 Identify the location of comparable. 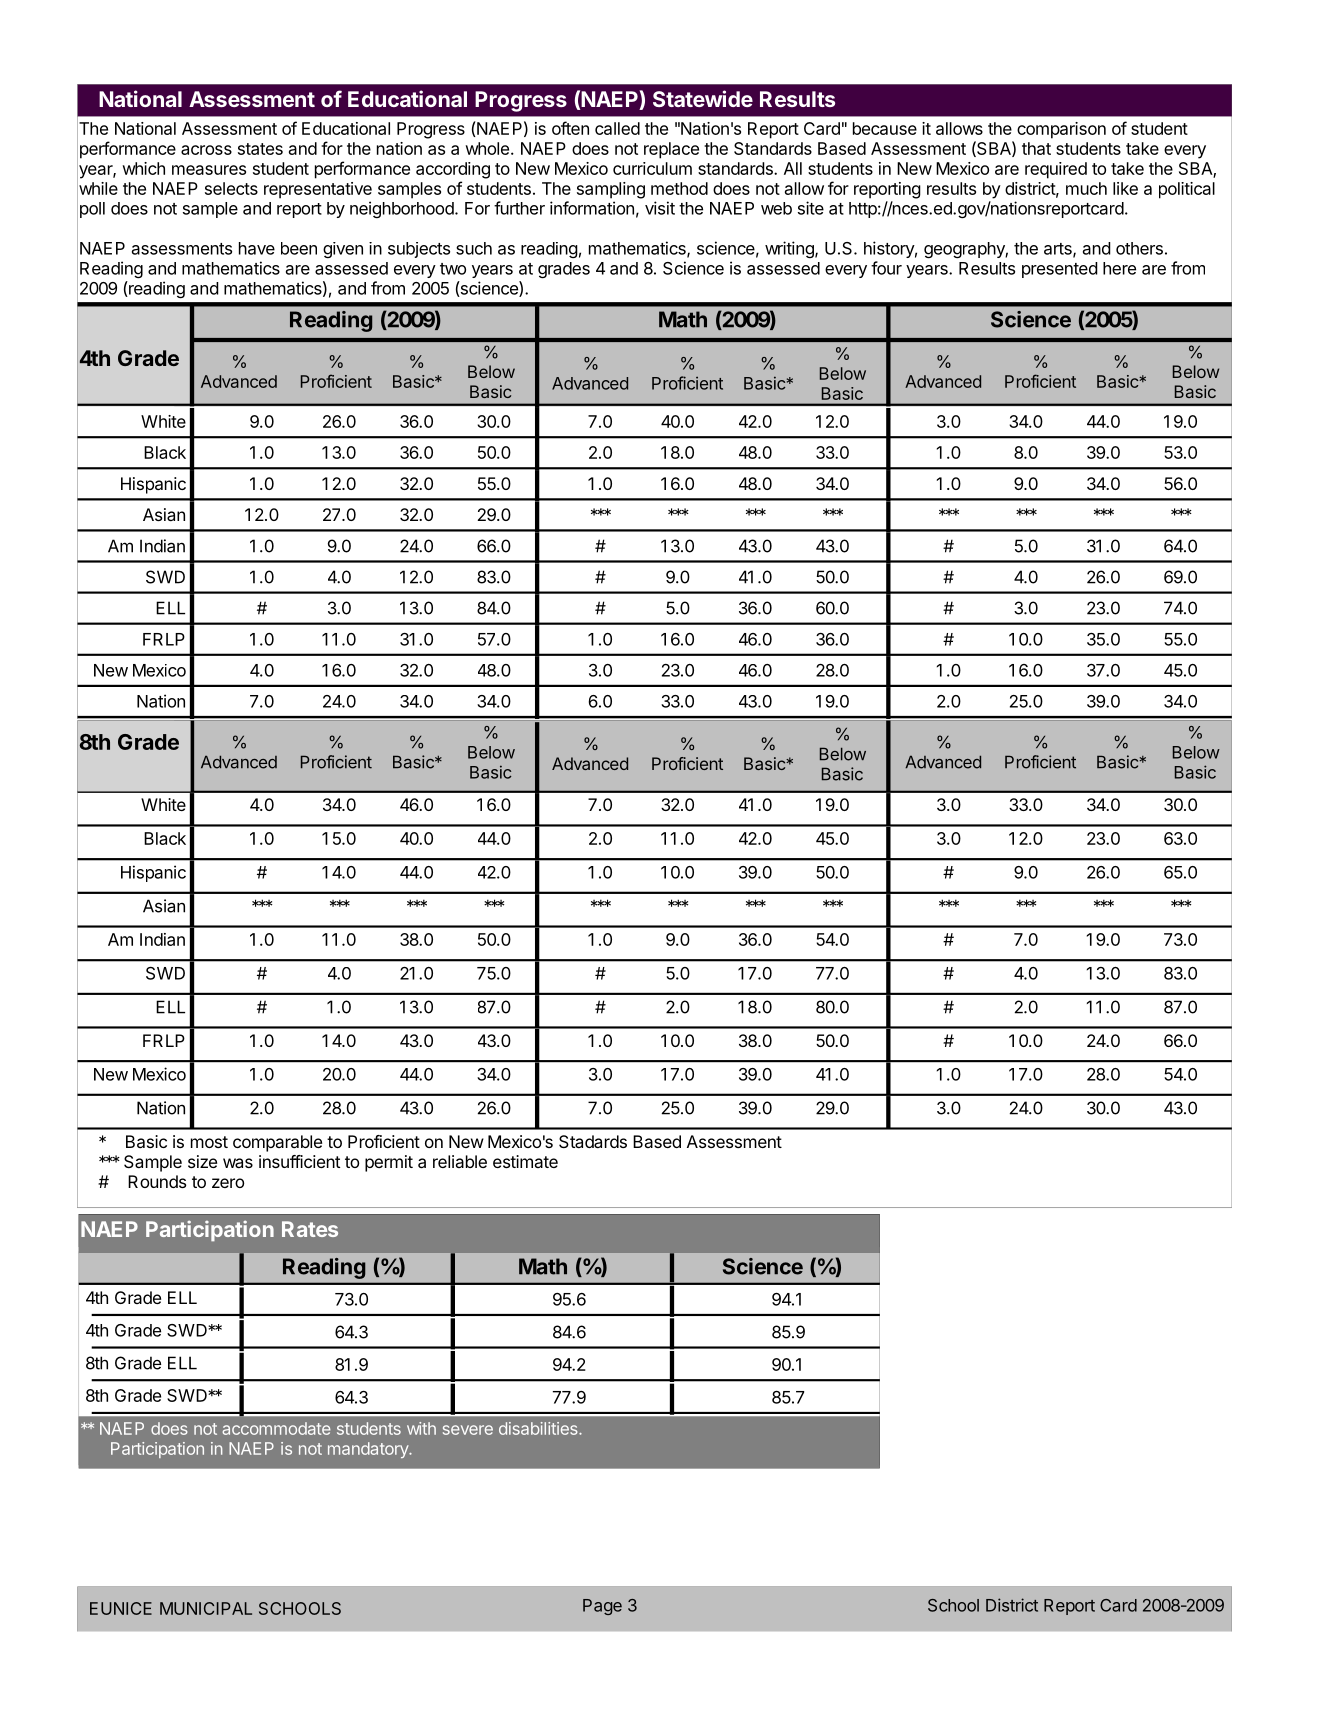
(277, 1143).
